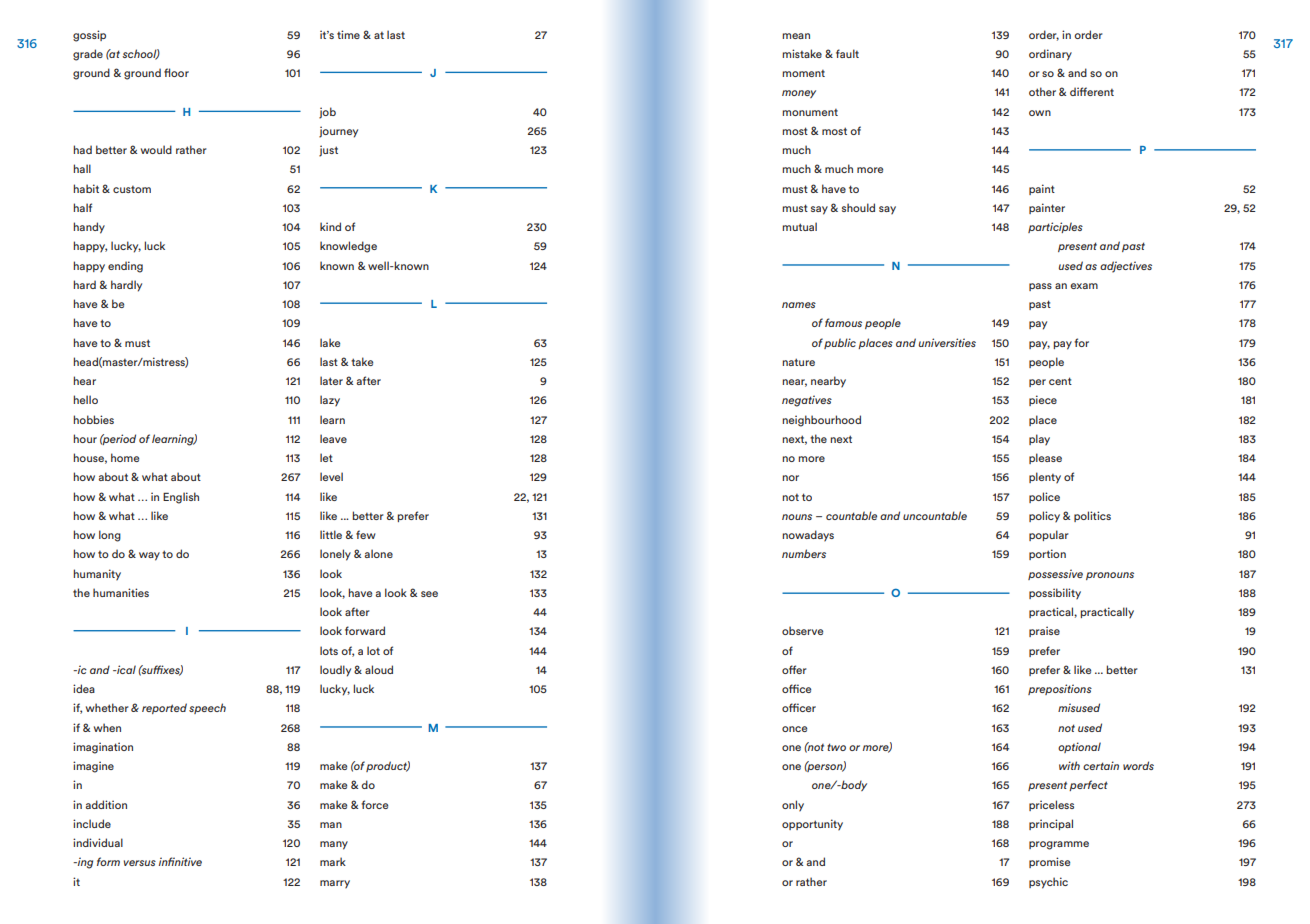  Describe the element at coordinates (1040, 287) in the image. I see `pass` at that location.
